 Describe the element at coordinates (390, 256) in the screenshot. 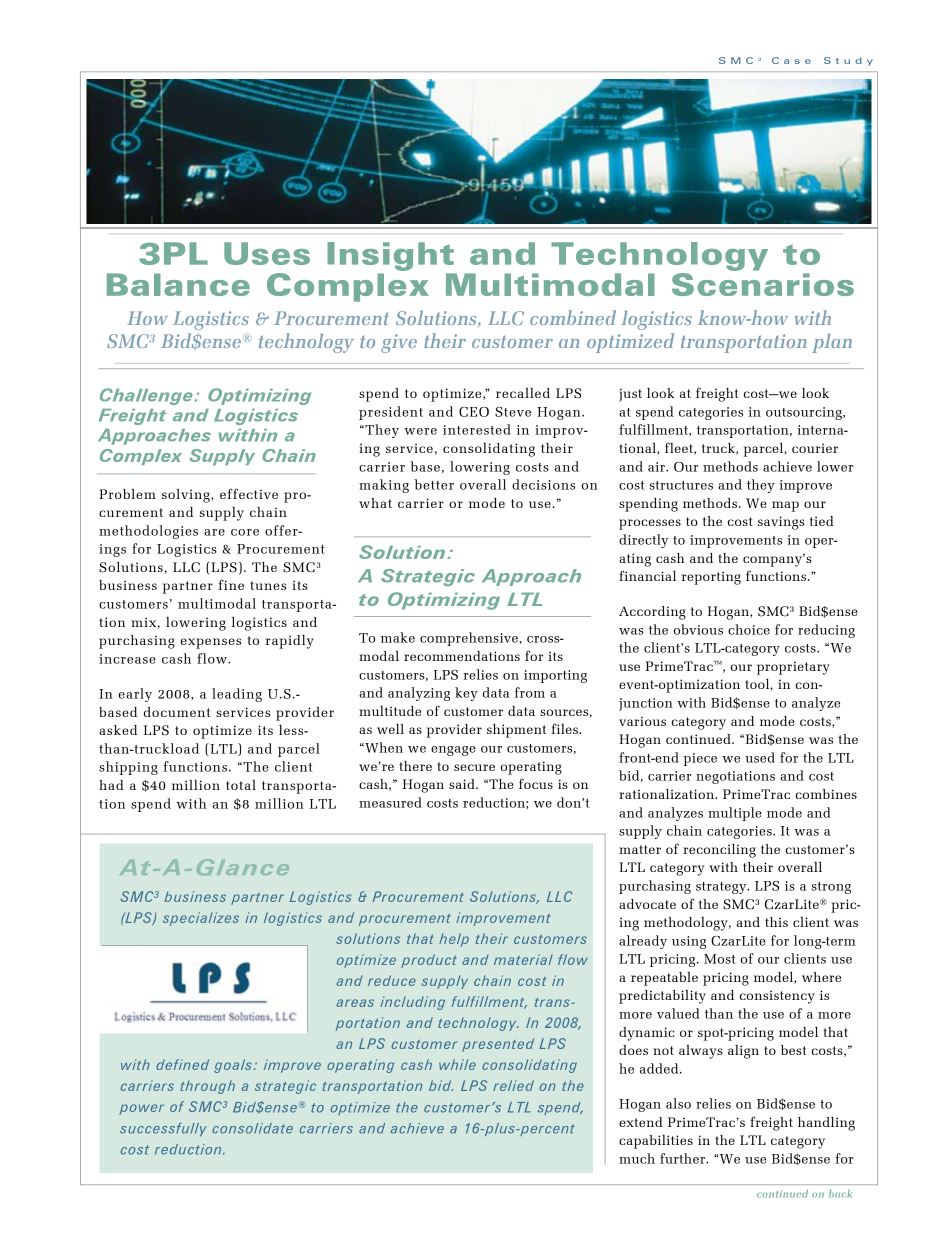

I see `Insight` at that location.
